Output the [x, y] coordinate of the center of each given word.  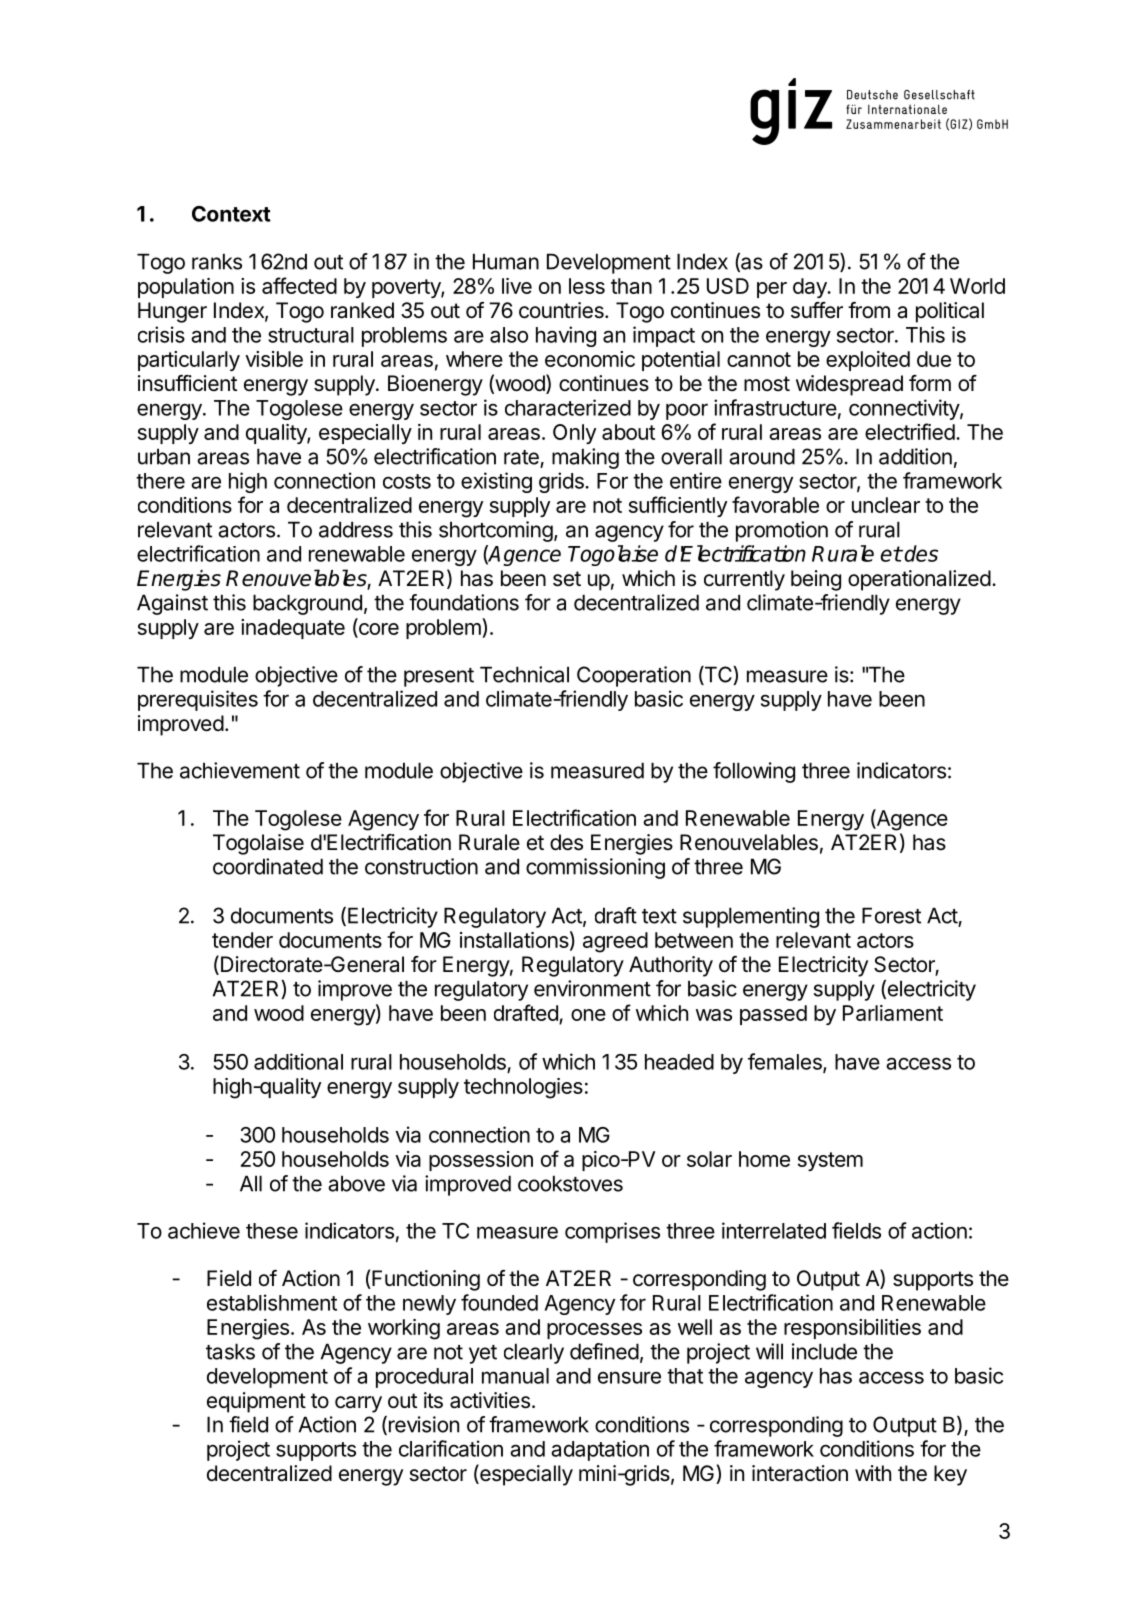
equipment [256, 1402]
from [869, 310]
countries [562, 310]
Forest [891, 915]
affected [299, 285]
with [873, 1473]
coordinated [268, 866]
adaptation [600, 1450]
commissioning [595, 868]
